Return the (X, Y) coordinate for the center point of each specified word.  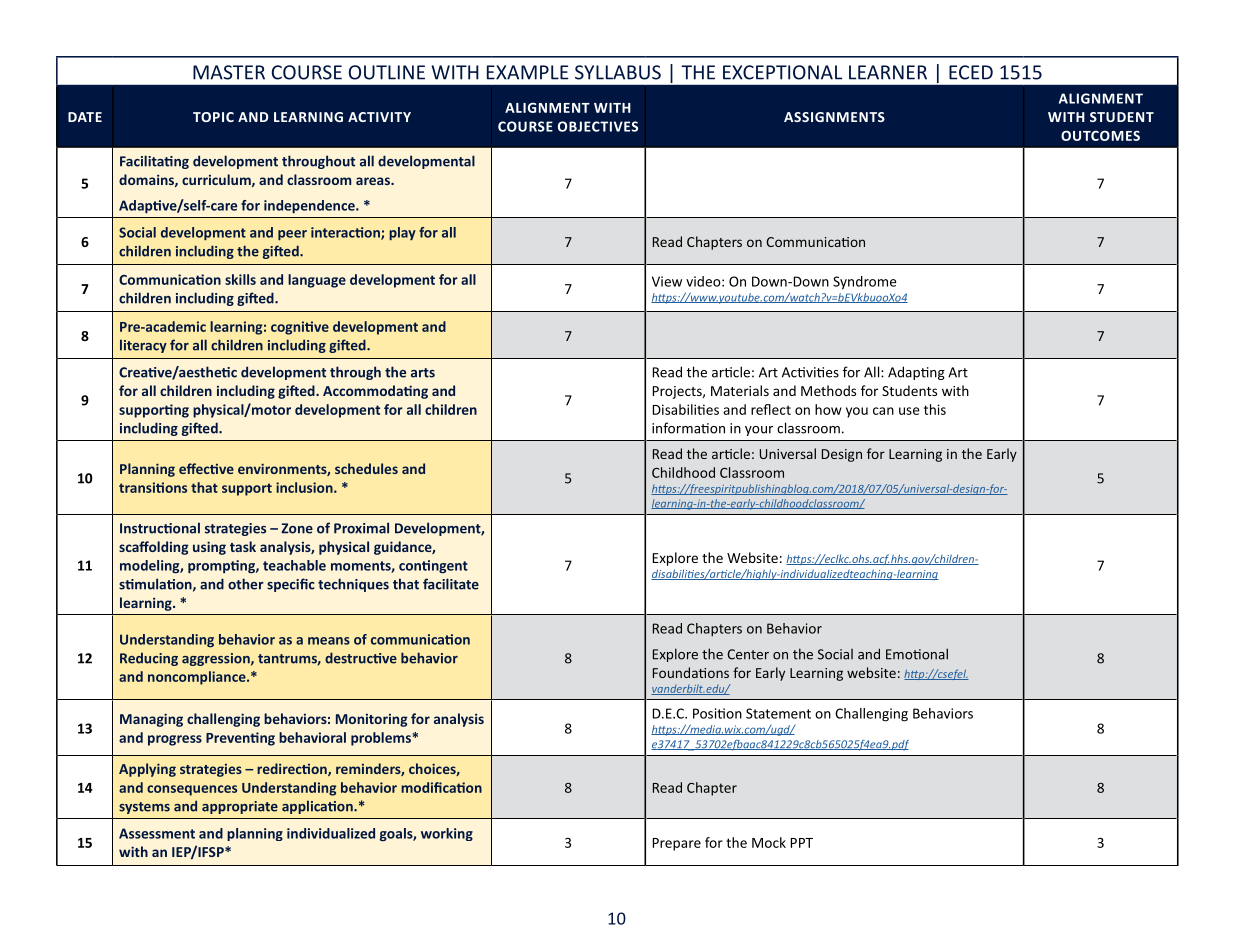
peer (292, 235)
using (209, 548)
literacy (143, 346)
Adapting (916, 373)
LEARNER (888, 72)
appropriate (240, 807)
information (688, 428)
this (935, 409)
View (667, 281)
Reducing (149, 659)
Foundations (691, 672)
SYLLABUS (618, 72)
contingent (433, 567)
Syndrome (865, 283)
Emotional (917, 654)
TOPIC (213, 117)
